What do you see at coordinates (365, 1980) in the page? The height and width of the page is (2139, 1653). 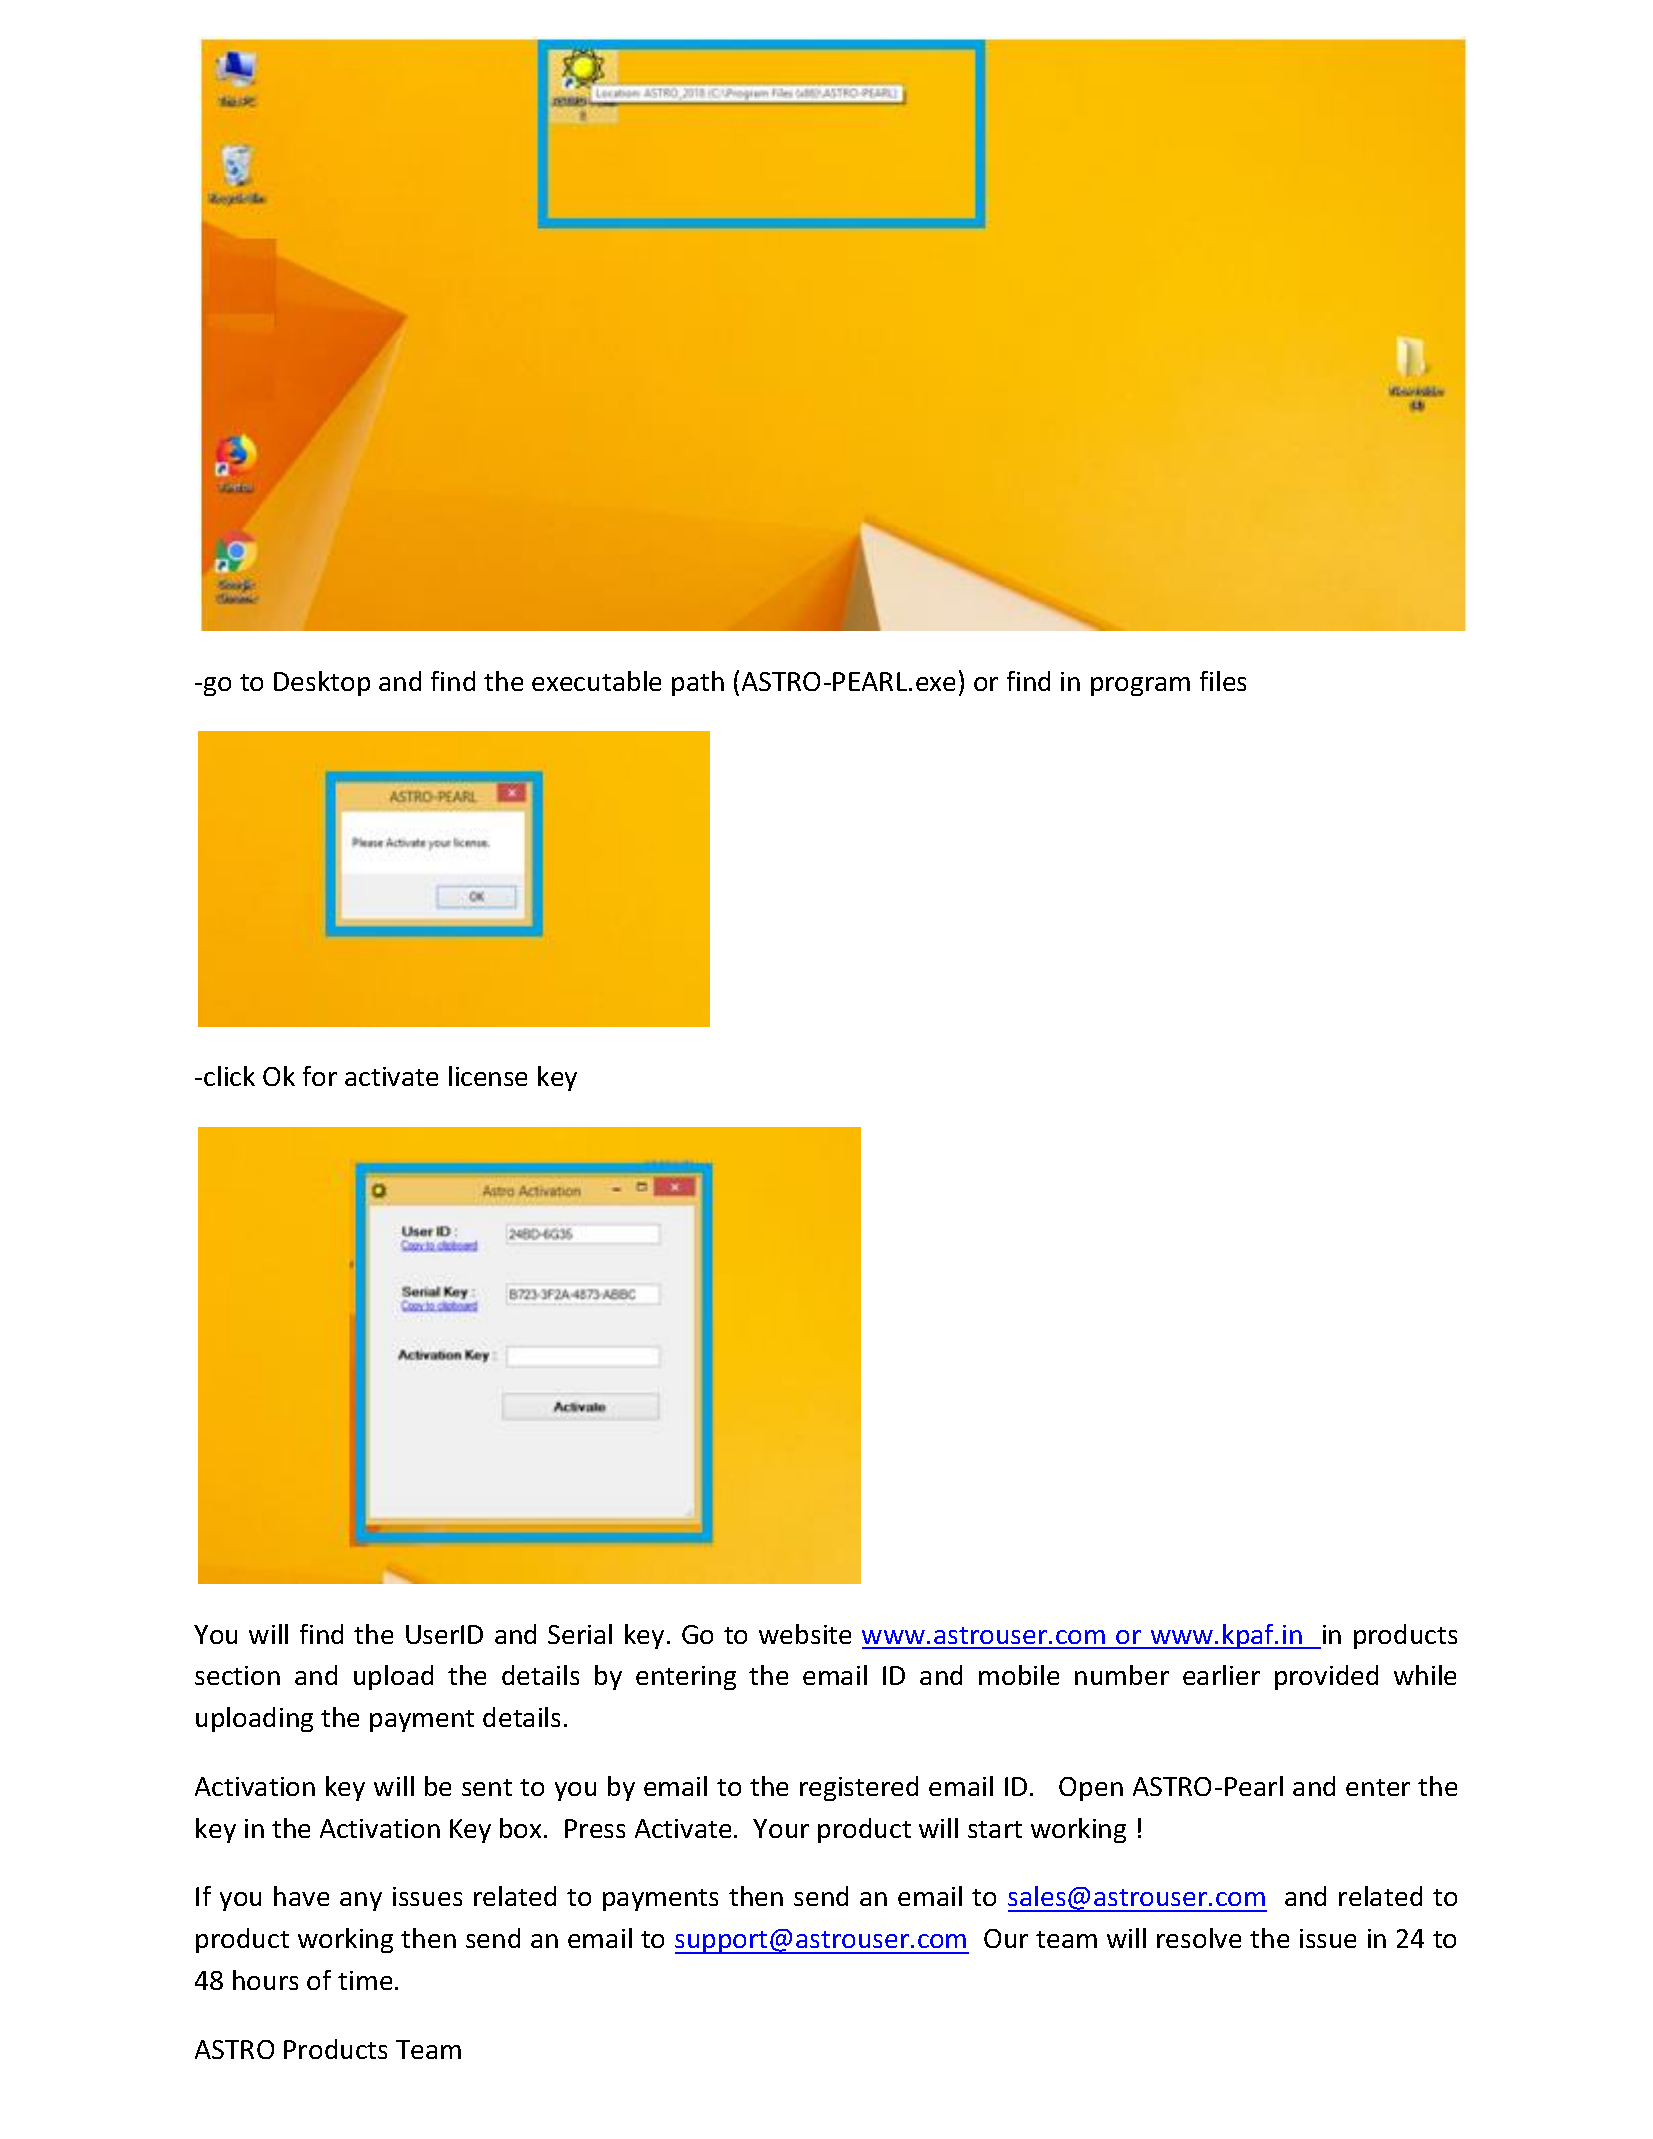 I see `time` at bounding box center [365, 1980].
